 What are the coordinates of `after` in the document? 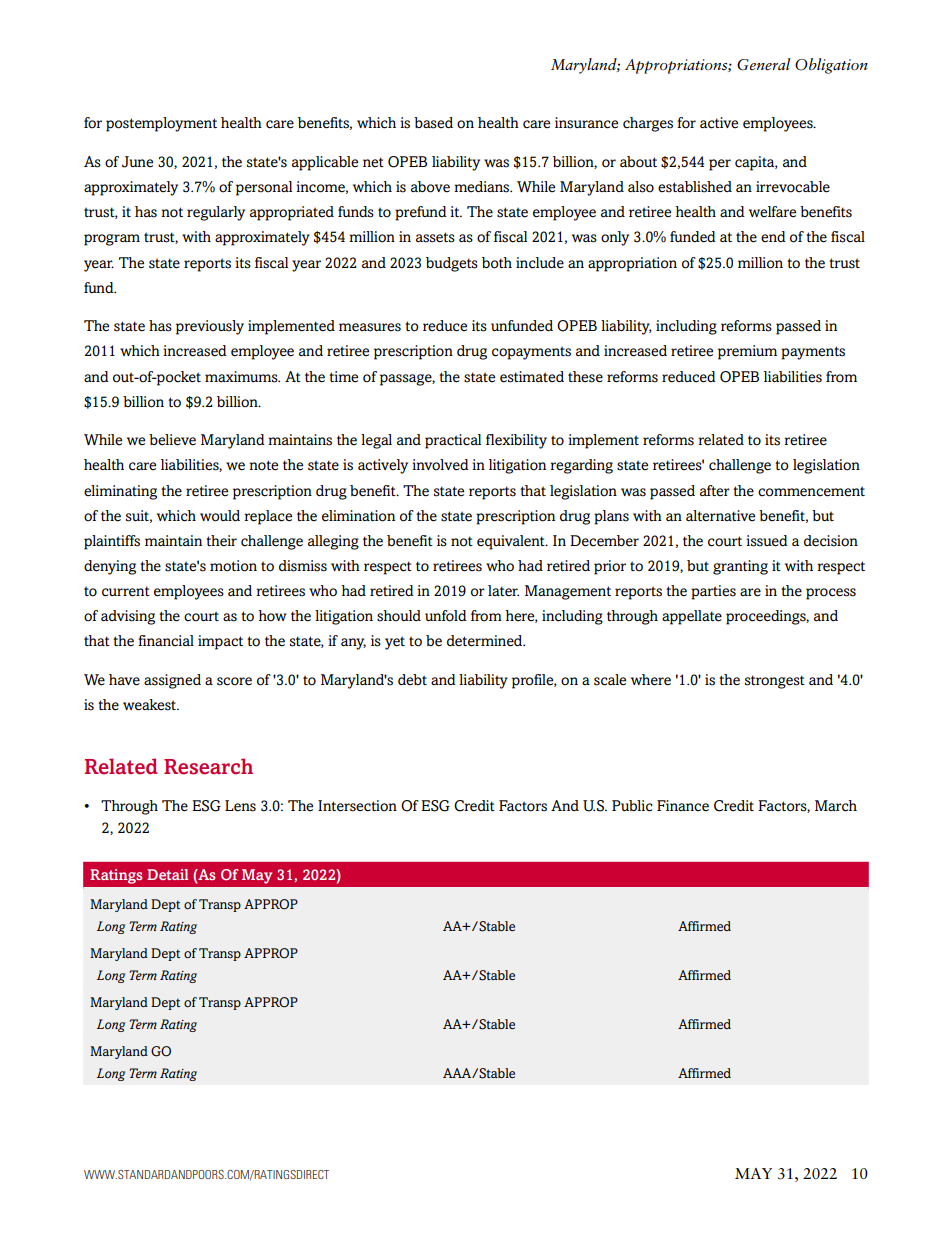 It's located at (715, 490).
